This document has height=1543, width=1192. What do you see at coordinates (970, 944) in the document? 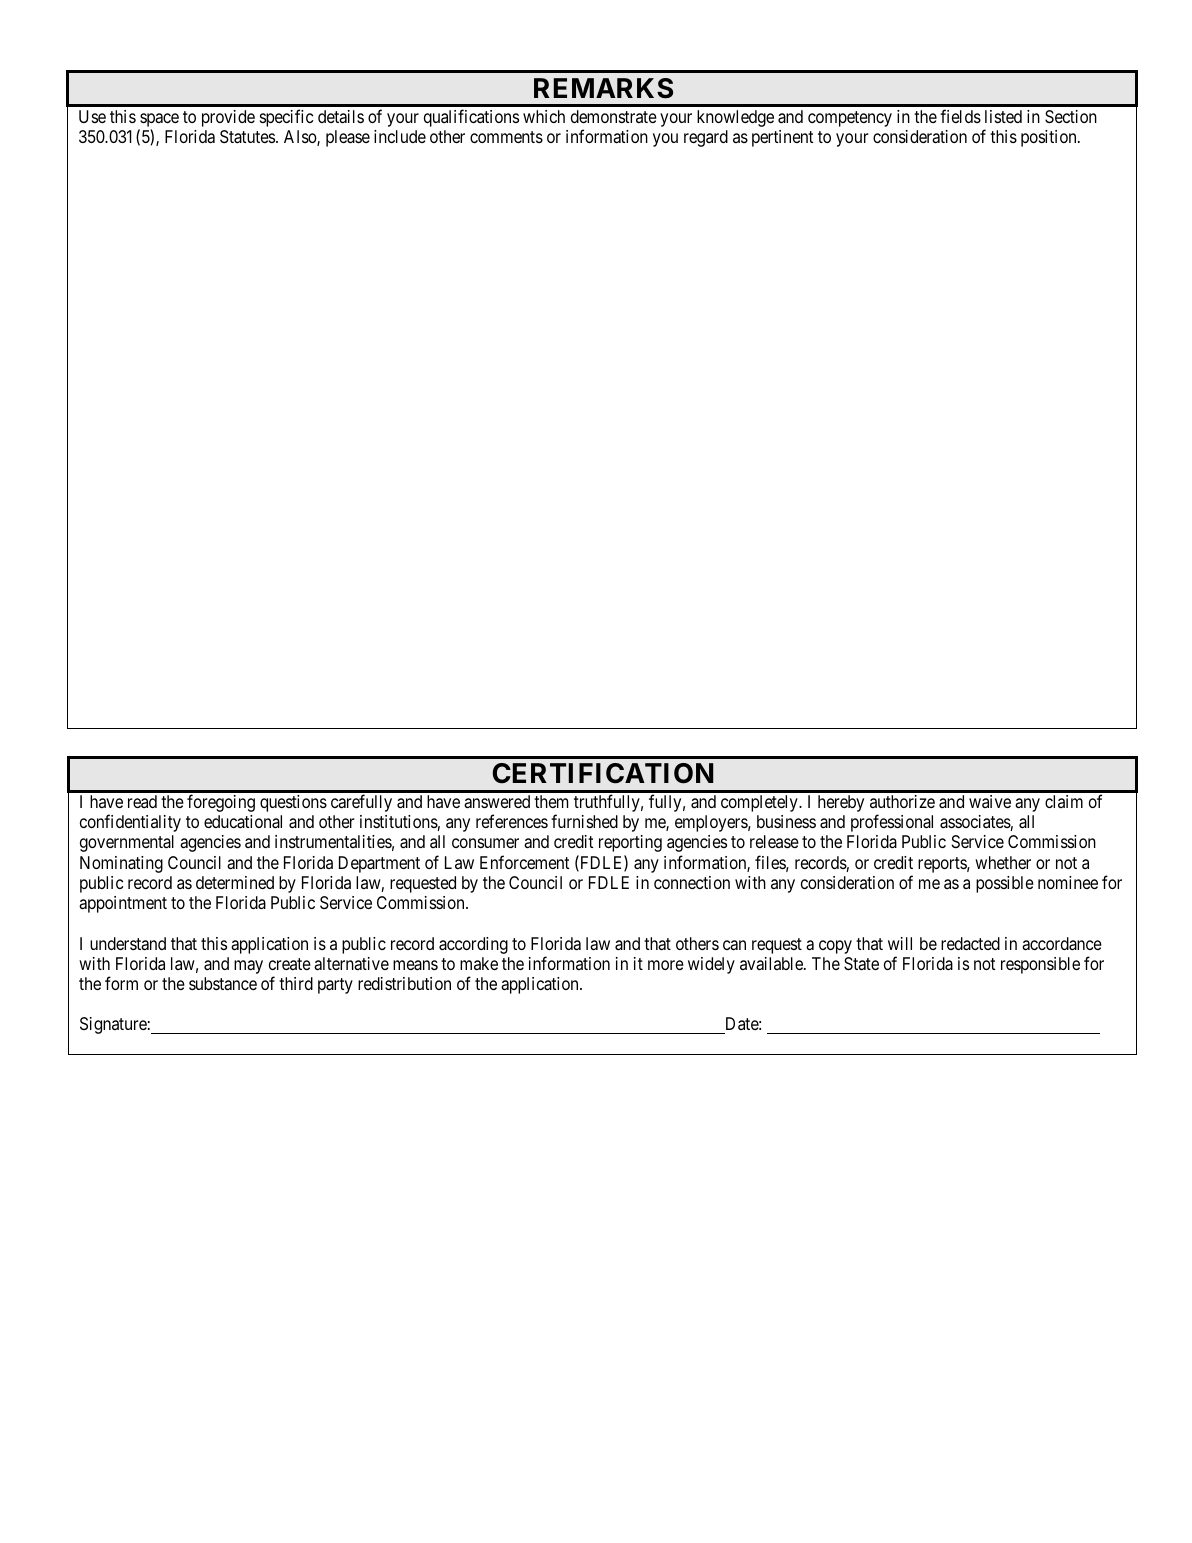
I see `redacted` at bounding box center [970, 944].
